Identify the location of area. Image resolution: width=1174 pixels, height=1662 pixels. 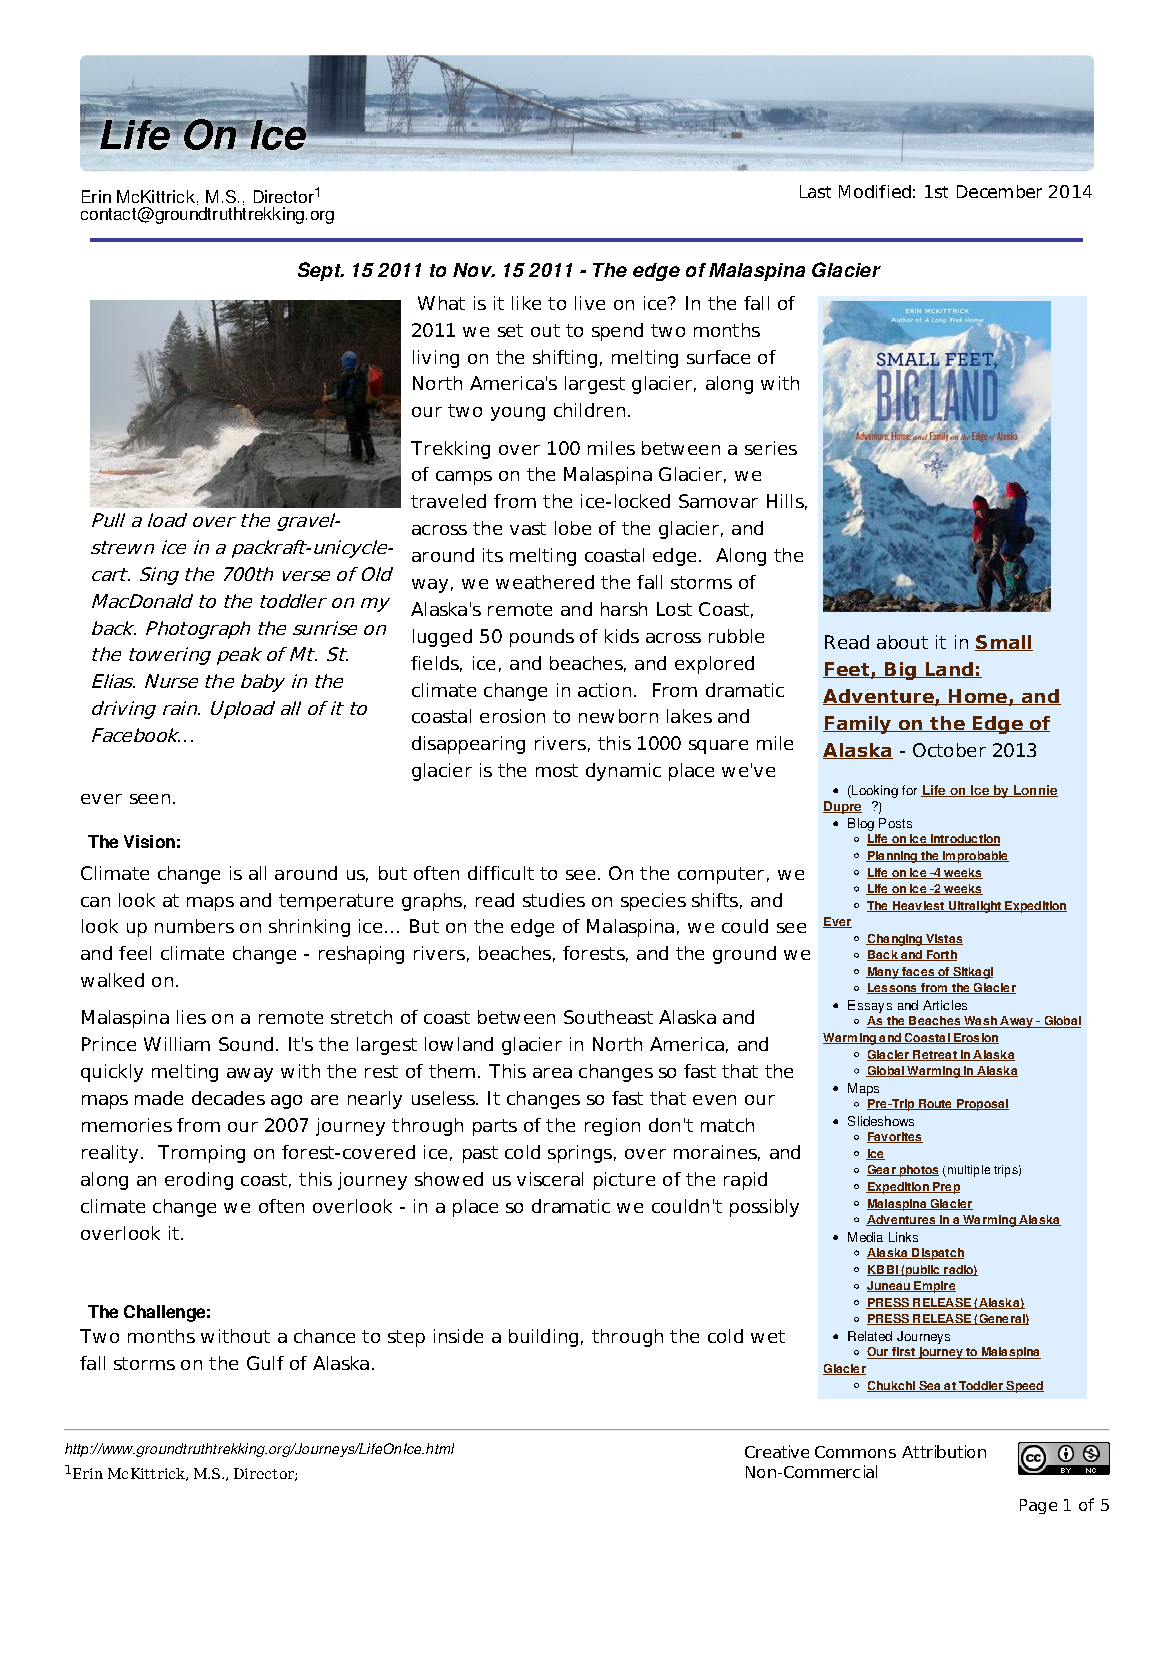
(552, 1073).
